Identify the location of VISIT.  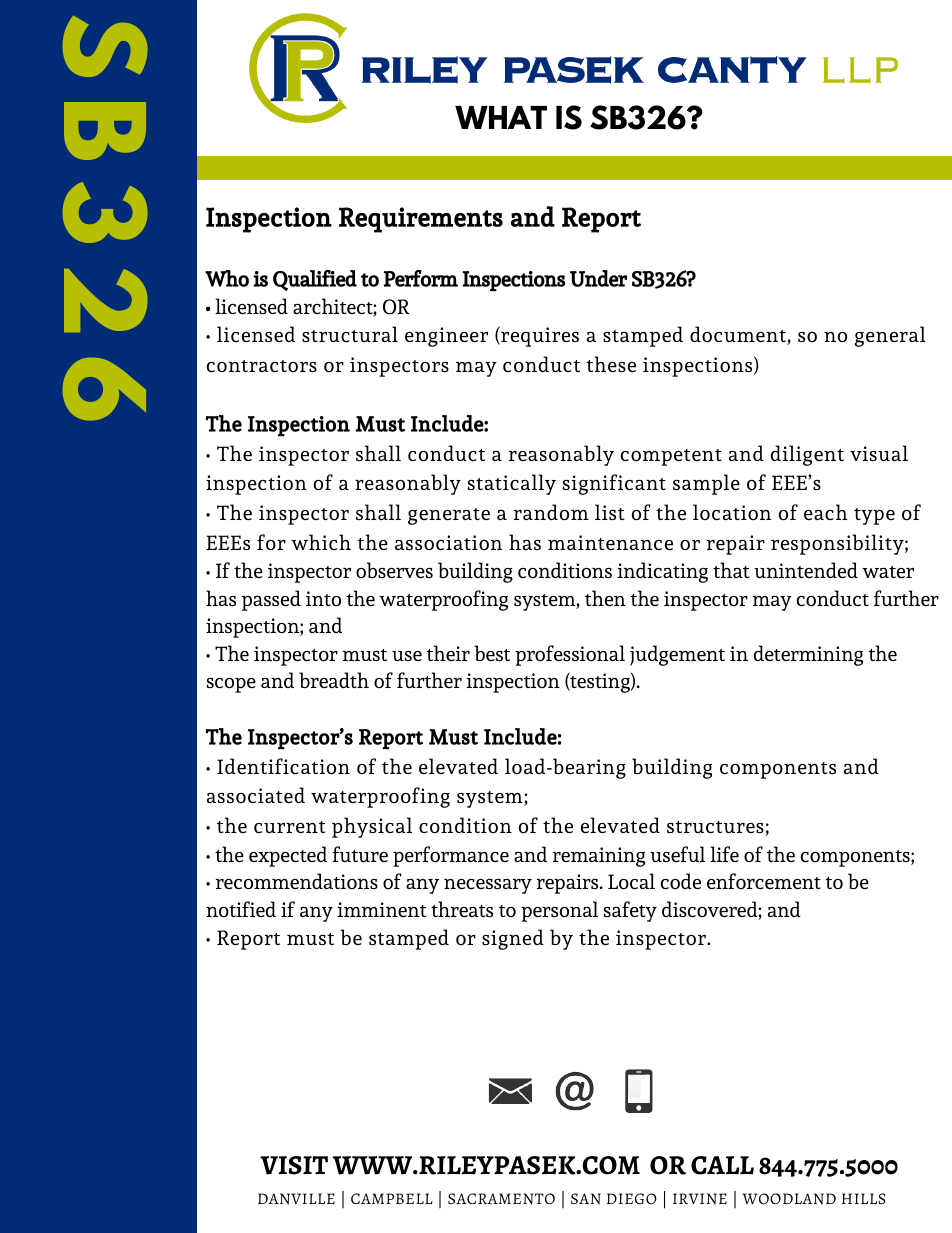
(294, 1165).
